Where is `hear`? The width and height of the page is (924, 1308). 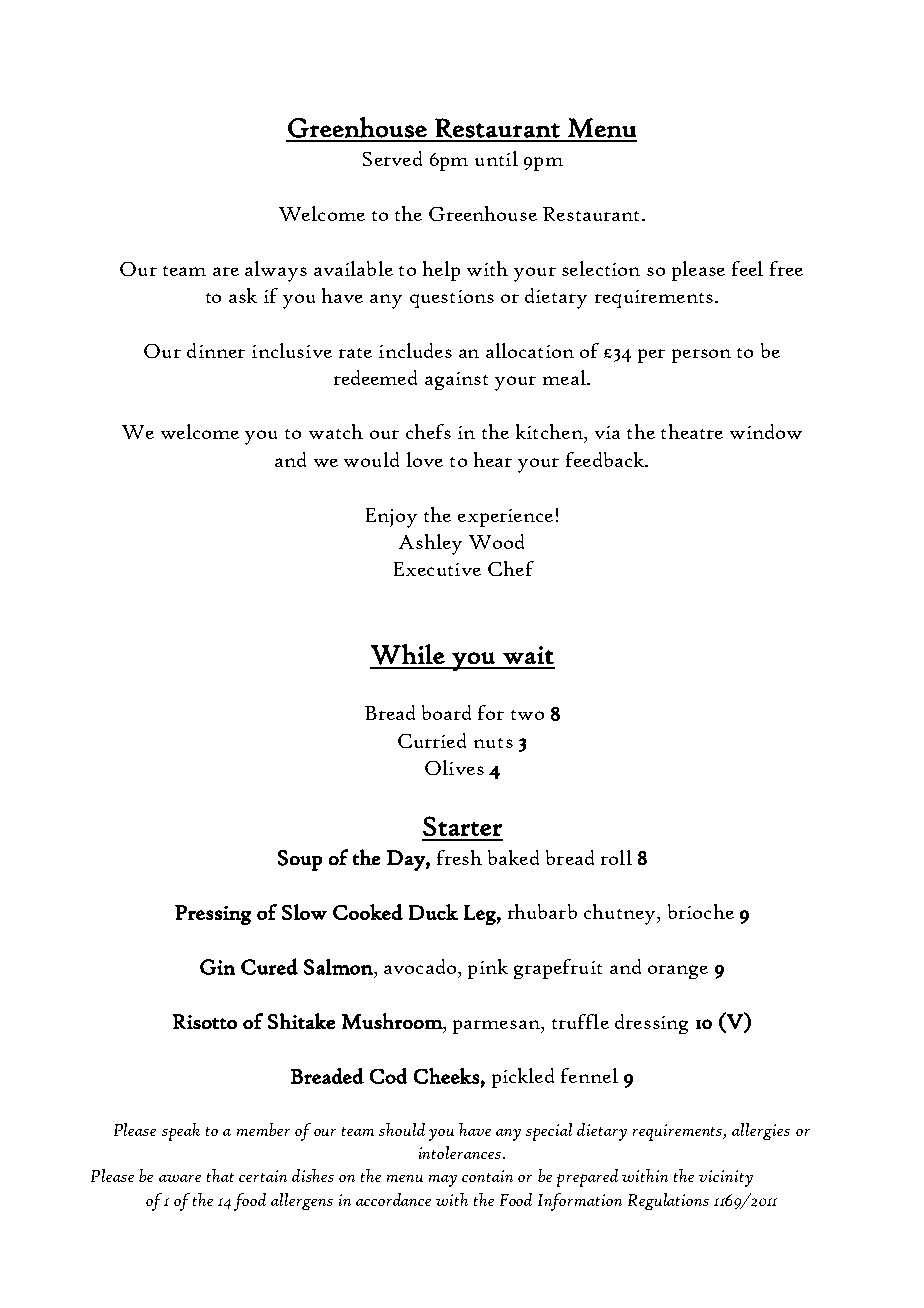 hear is located at coordinates (493, 459).
